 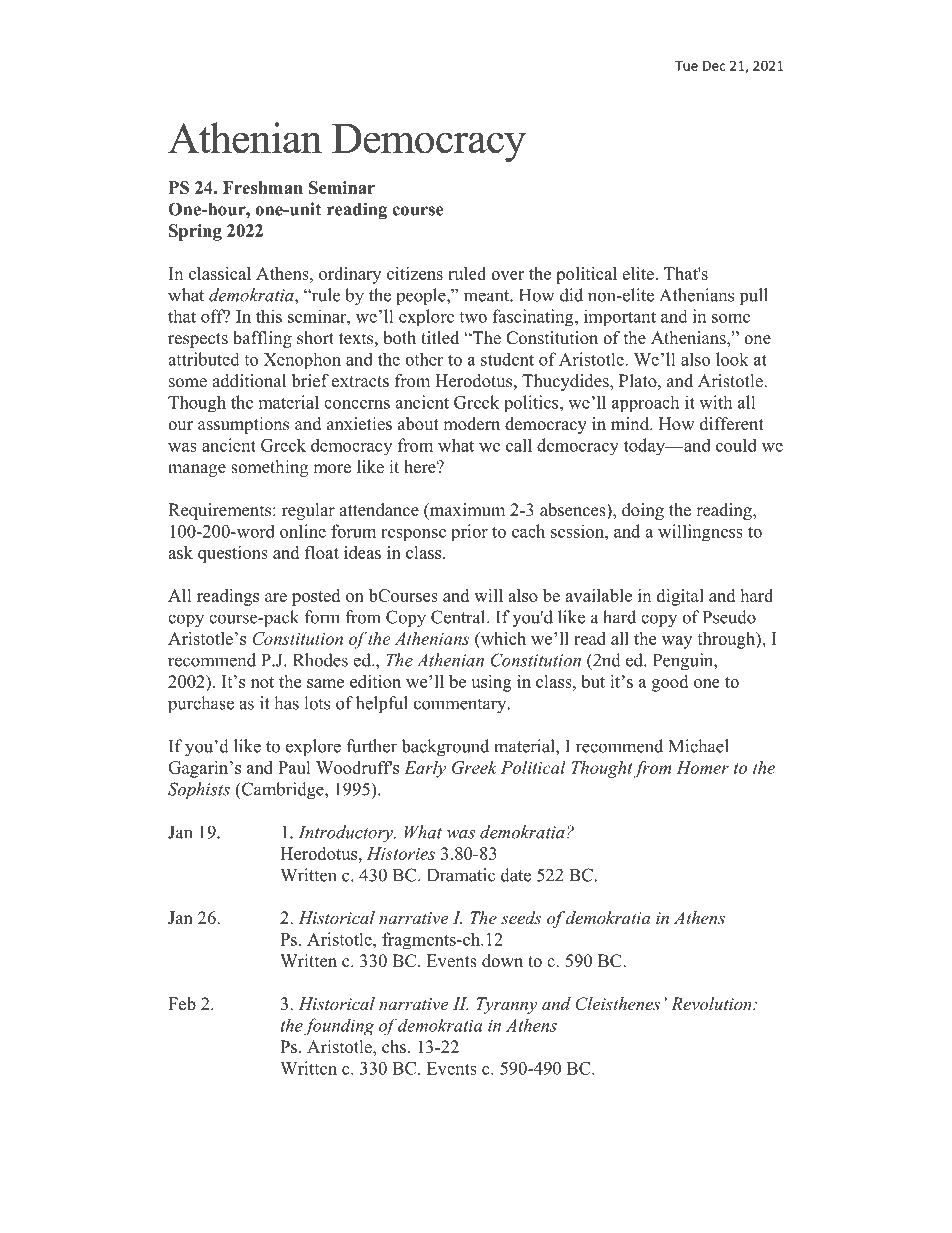 What do you see at coordinates (643, 511) in the image?
I see `doing` at bounding box center [643, 511].
